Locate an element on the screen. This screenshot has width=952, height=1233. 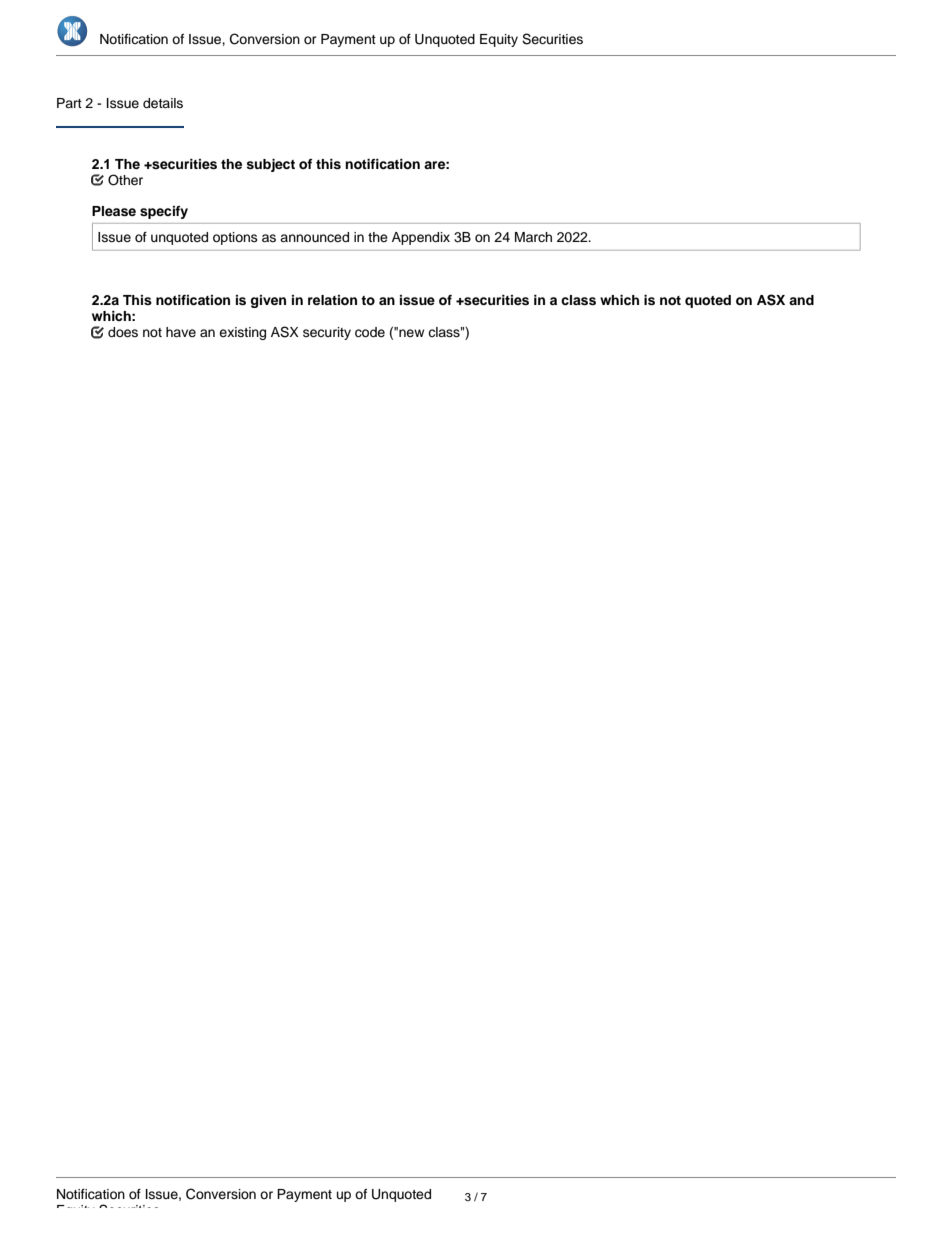
and is located at coordinates (801, 300).
